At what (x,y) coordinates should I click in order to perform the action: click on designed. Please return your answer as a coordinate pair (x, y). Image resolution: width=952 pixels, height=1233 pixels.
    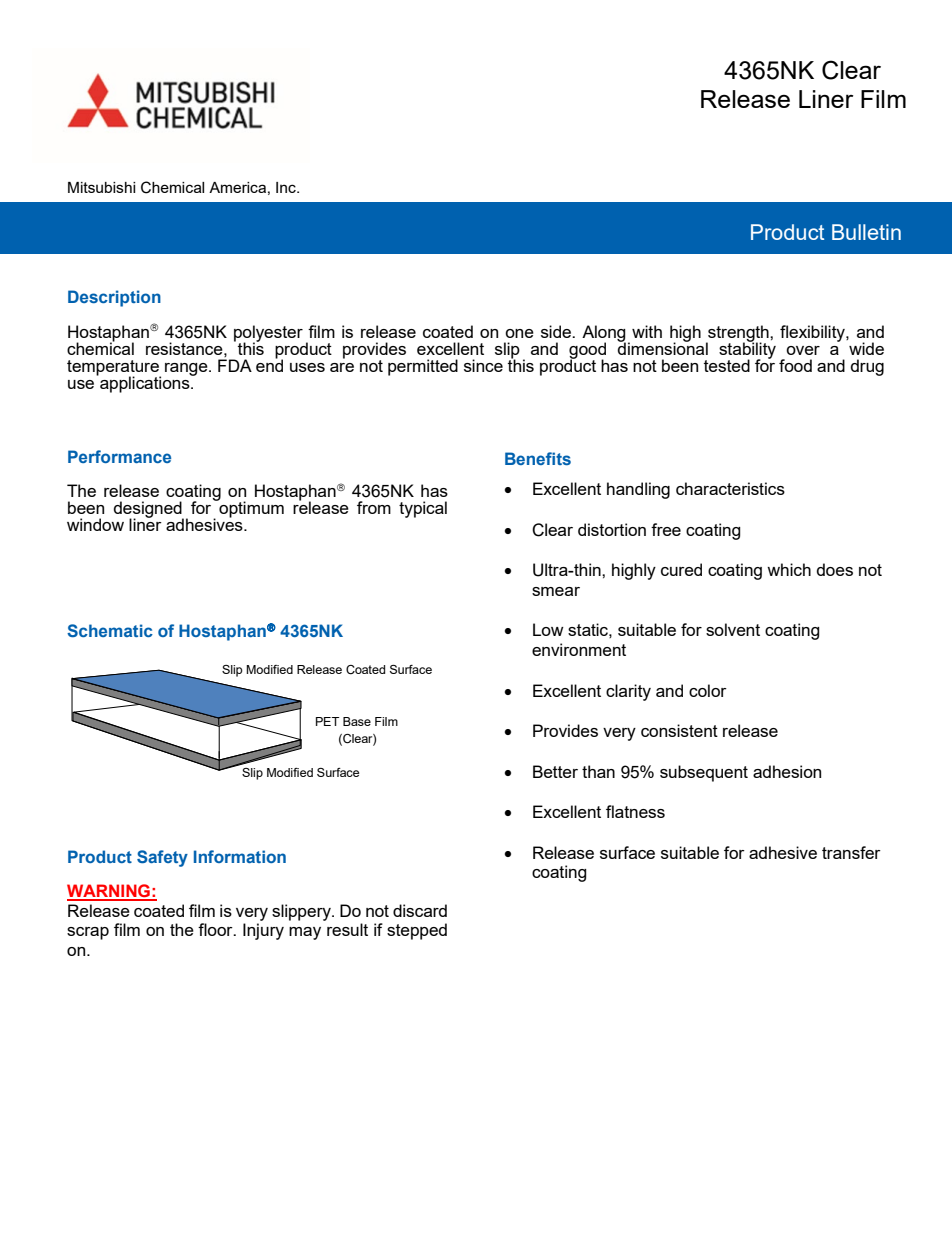
    Looking at the image, I should click on (149, 510).
